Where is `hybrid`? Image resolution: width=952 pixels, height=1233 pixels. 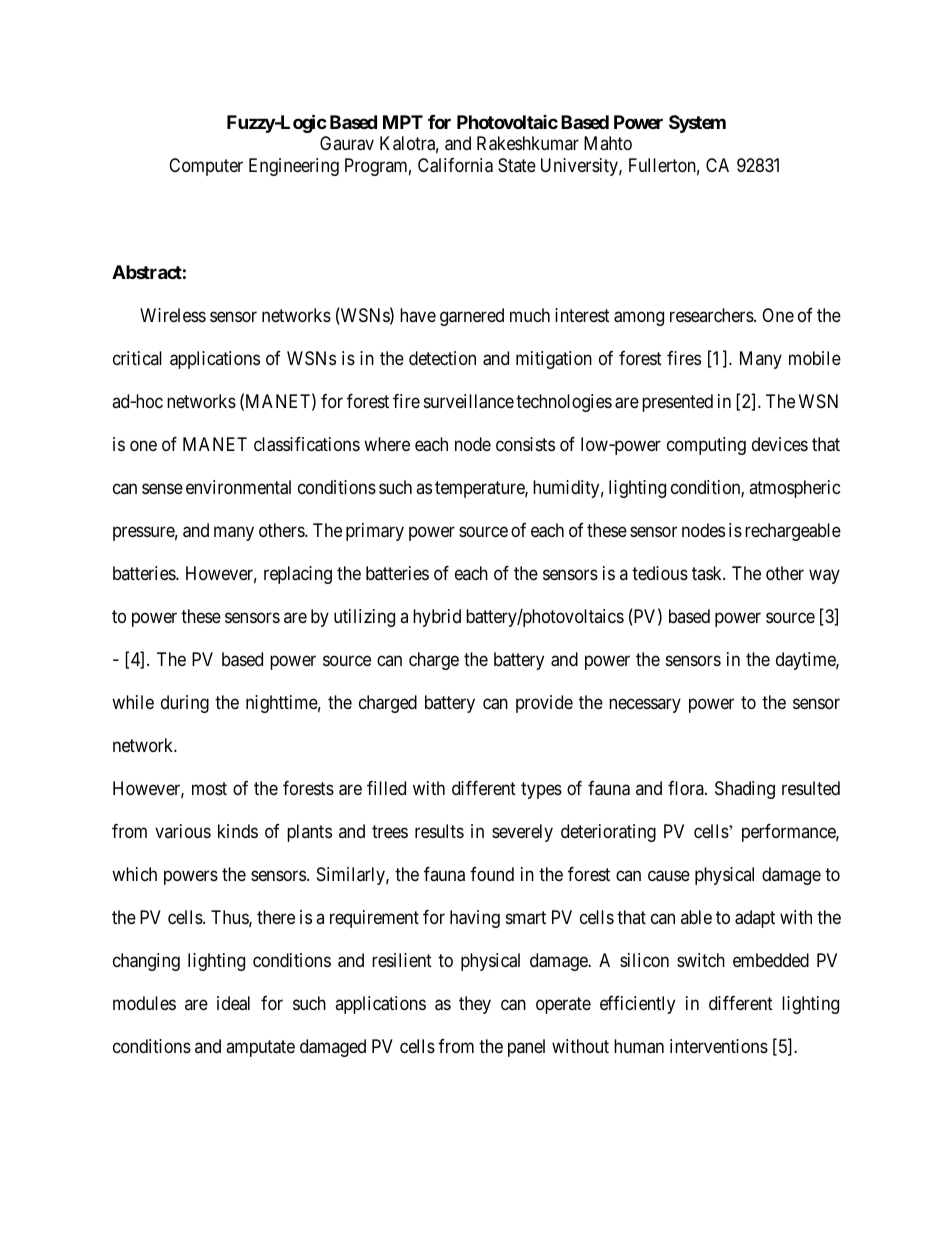 hybrid is located at coordinates (437, 618).
